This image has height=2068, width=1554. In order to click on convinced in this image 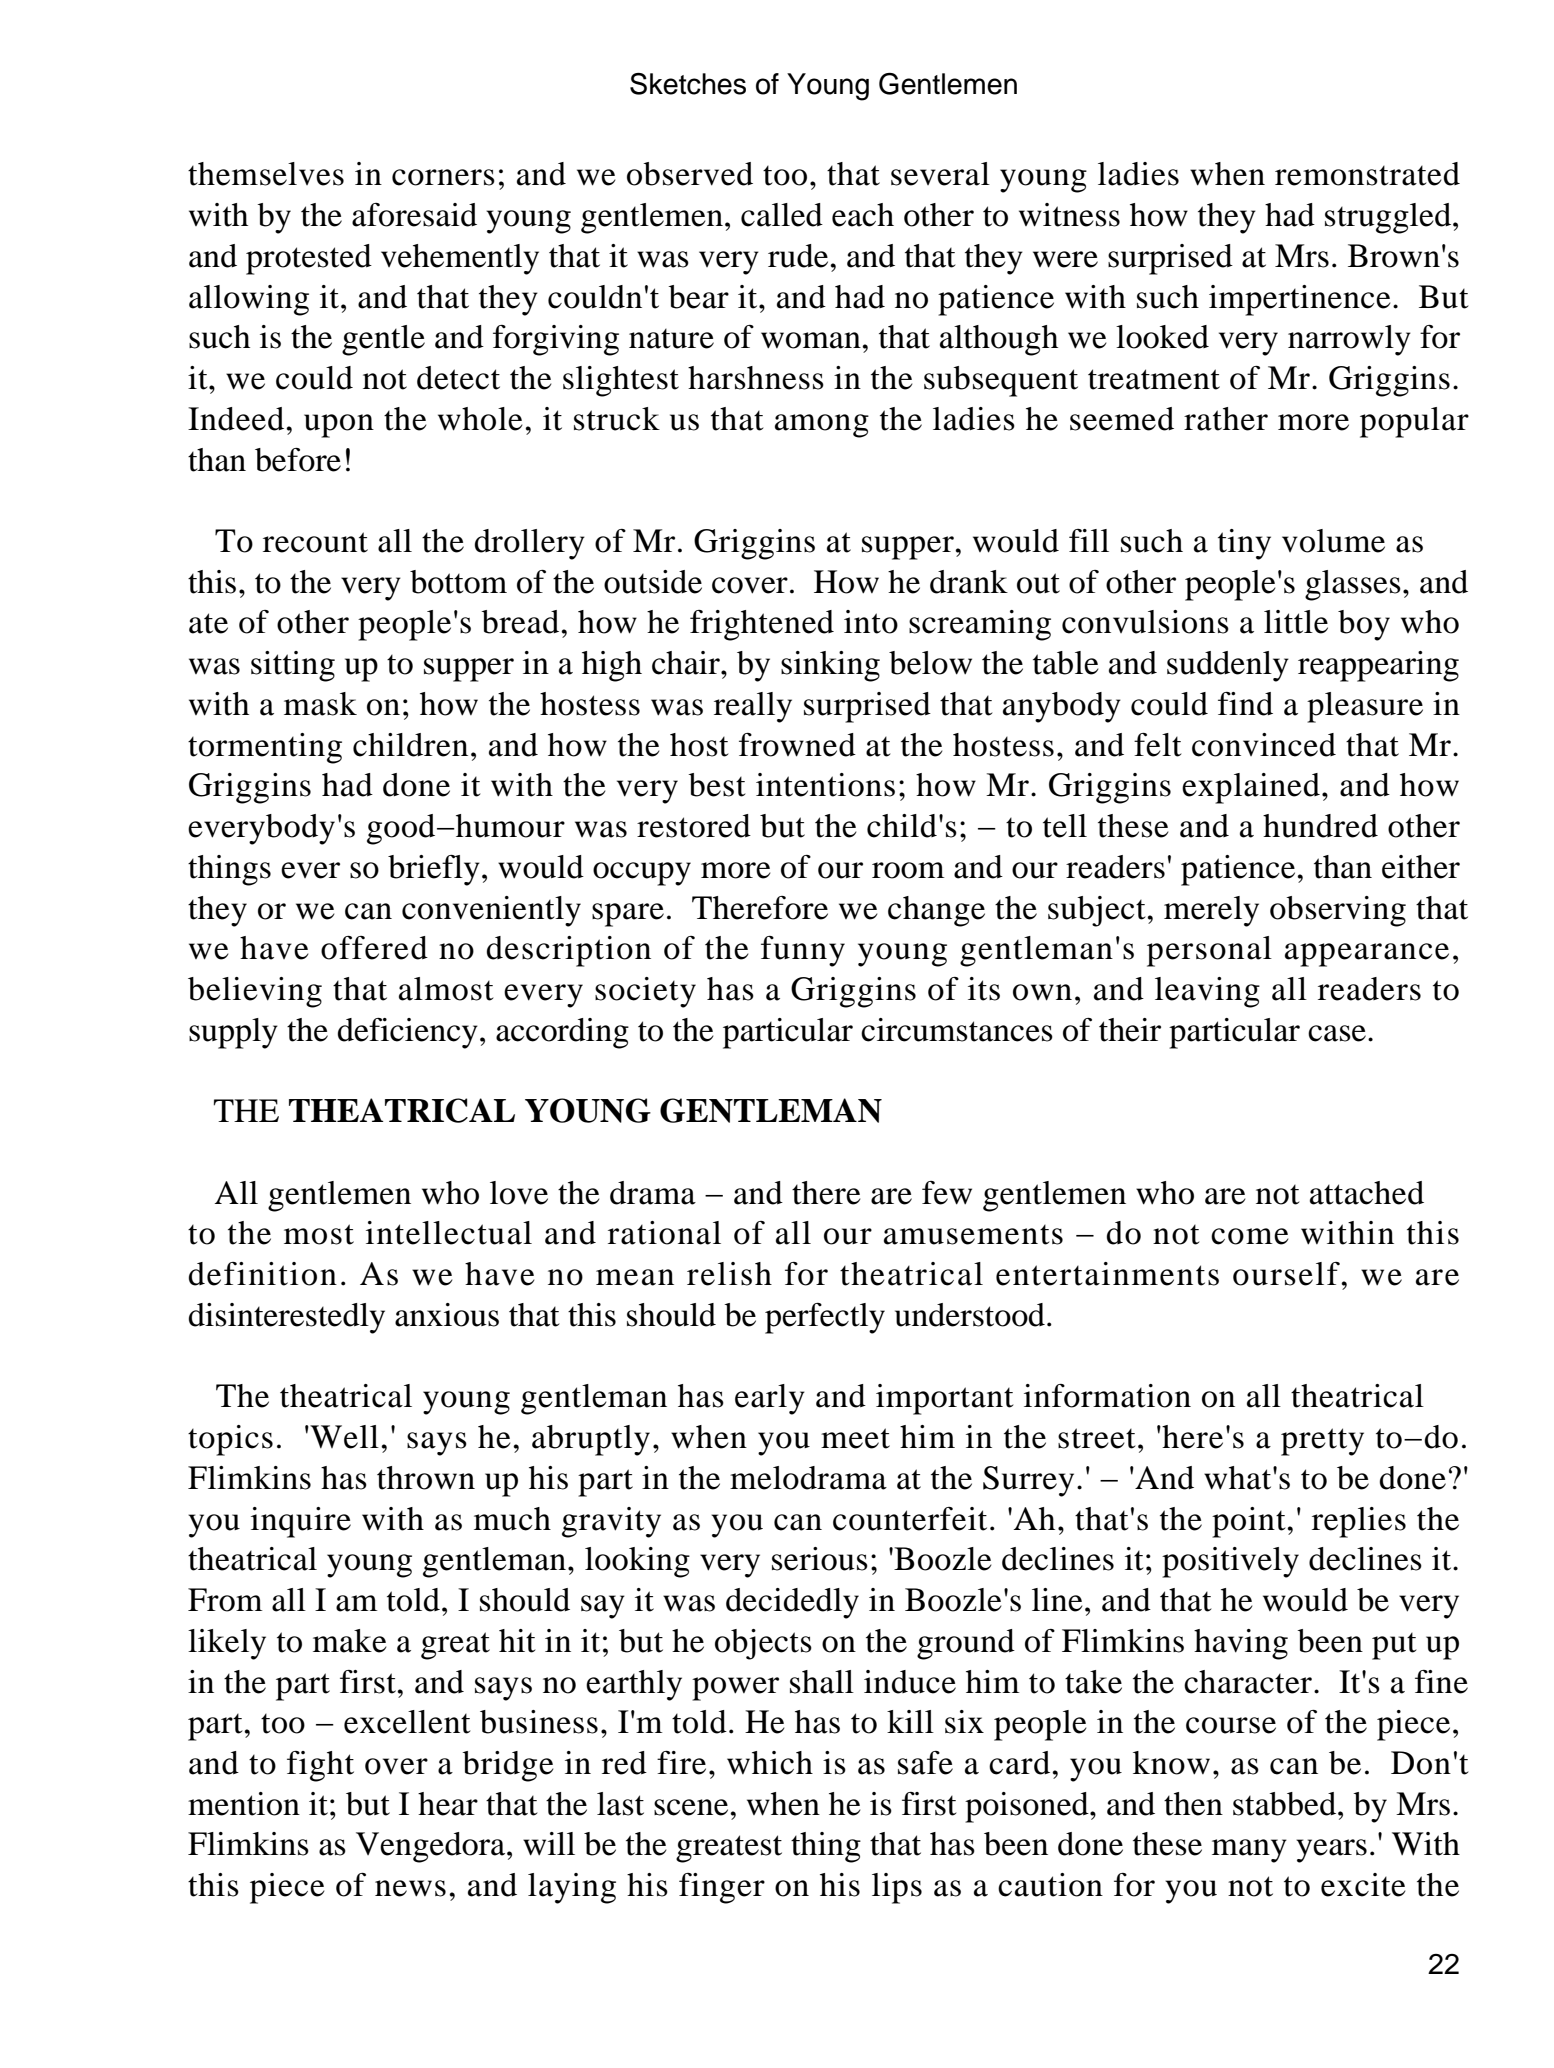, I will do `click(1264, 745)`.
